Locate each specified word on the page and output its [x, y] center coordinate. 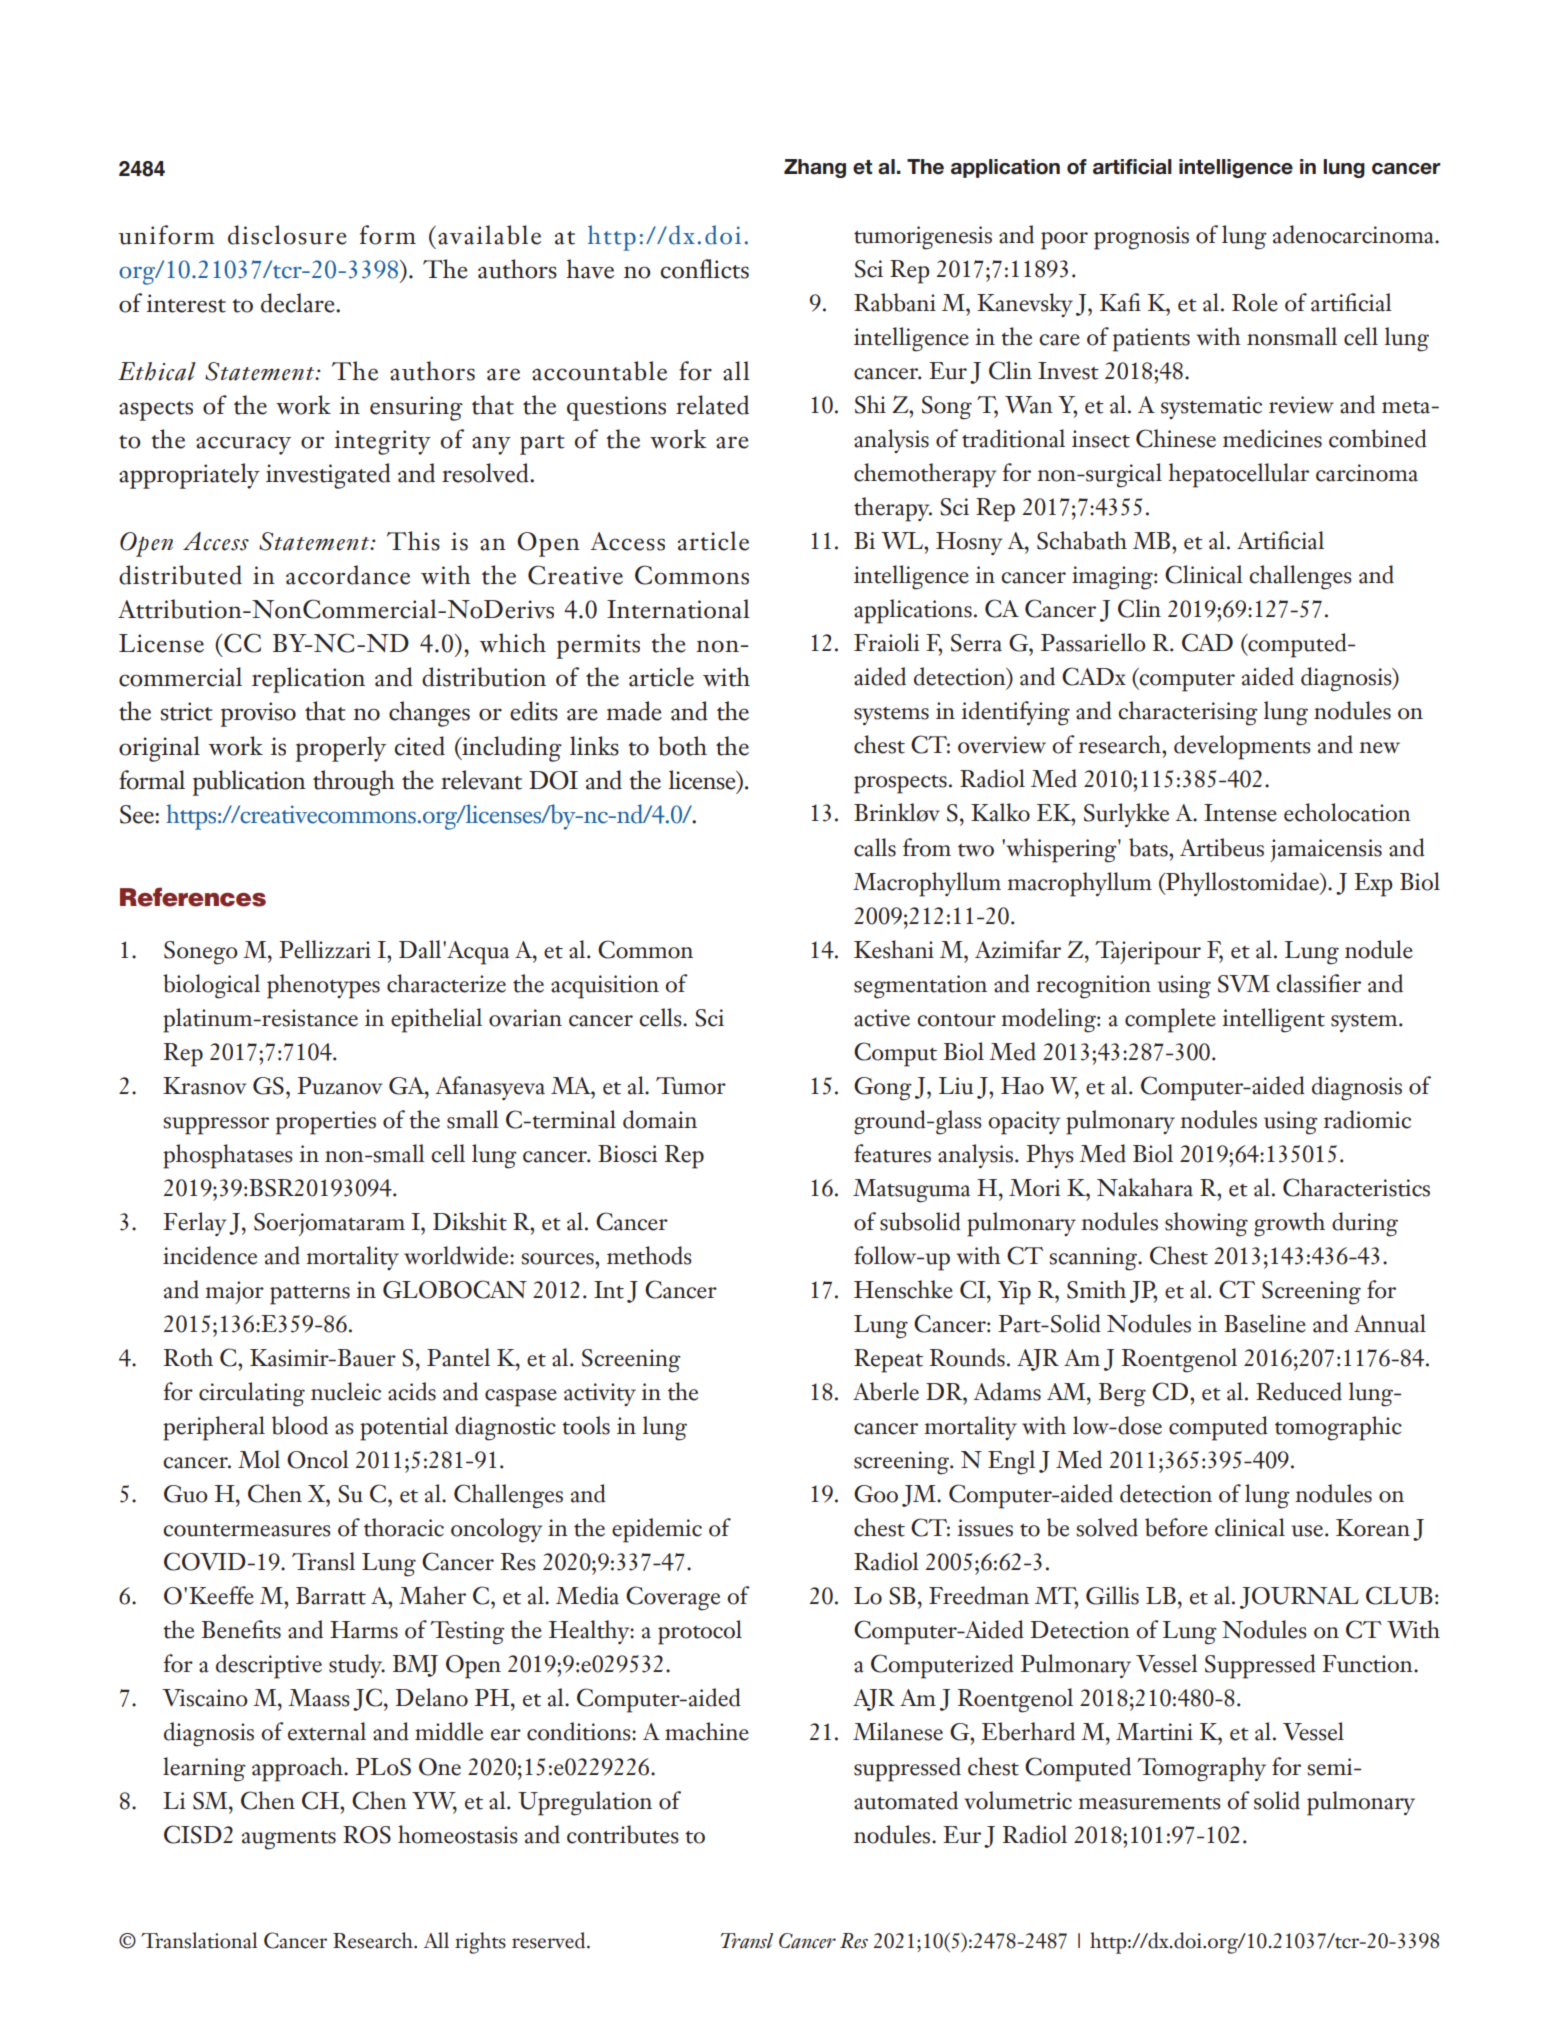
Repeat [888, 1361]
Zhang [815, 168]
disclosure [287, 235]
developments [1242, 747]
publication [249, 783]
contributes [623, 1834]
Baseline [1265, 1323]
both [682, 746]
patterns [310, 1295]
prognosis [1141, 238]
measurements [1149, 1803]
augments [289, 1840]
